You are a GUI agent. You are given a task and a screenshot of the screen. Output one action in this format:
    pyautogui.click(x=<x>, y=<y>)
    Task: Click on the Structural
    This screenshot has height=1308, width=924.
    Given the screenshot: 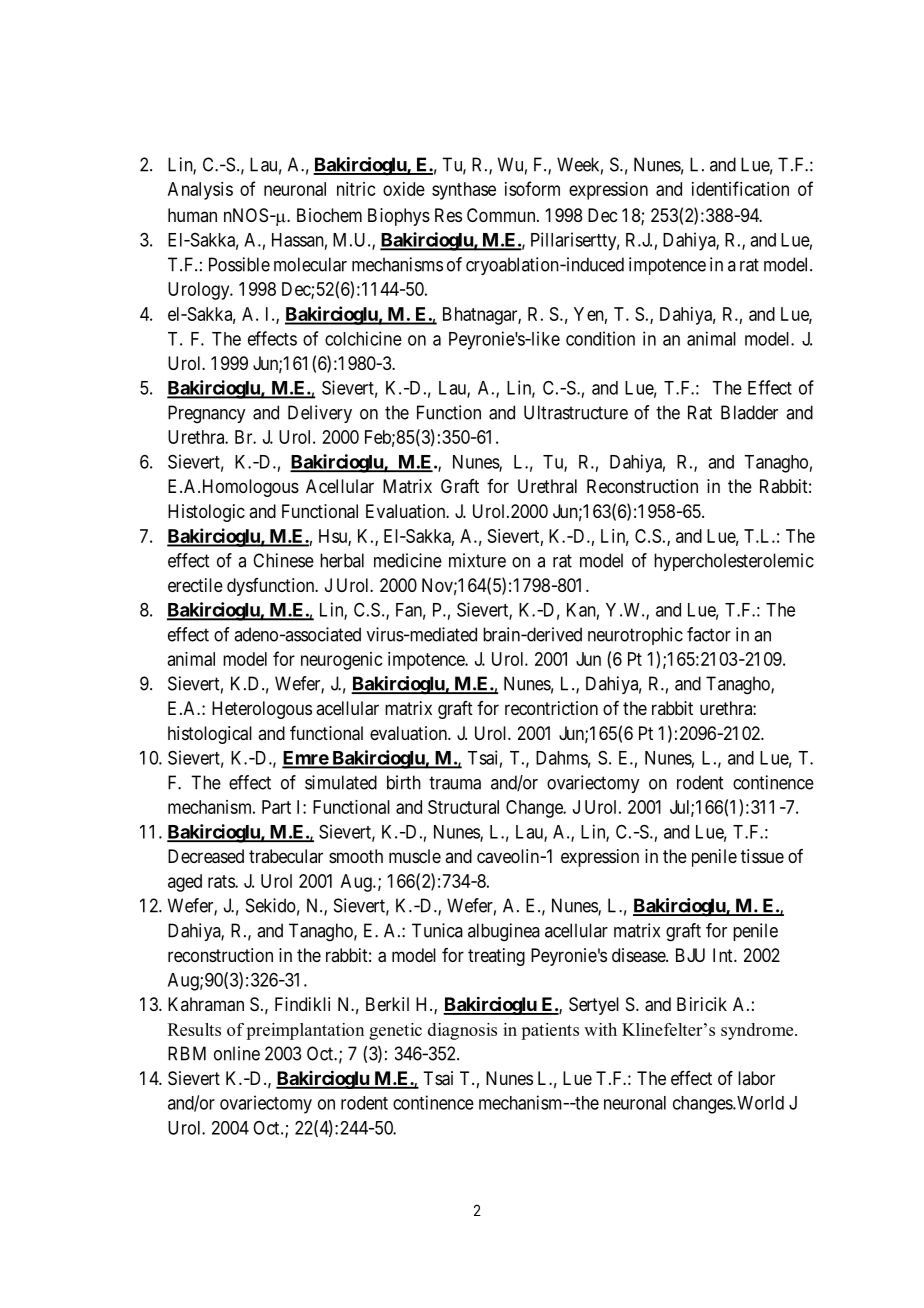 What is the action you would take?
    pyautogui.click(x=463, y=807)
